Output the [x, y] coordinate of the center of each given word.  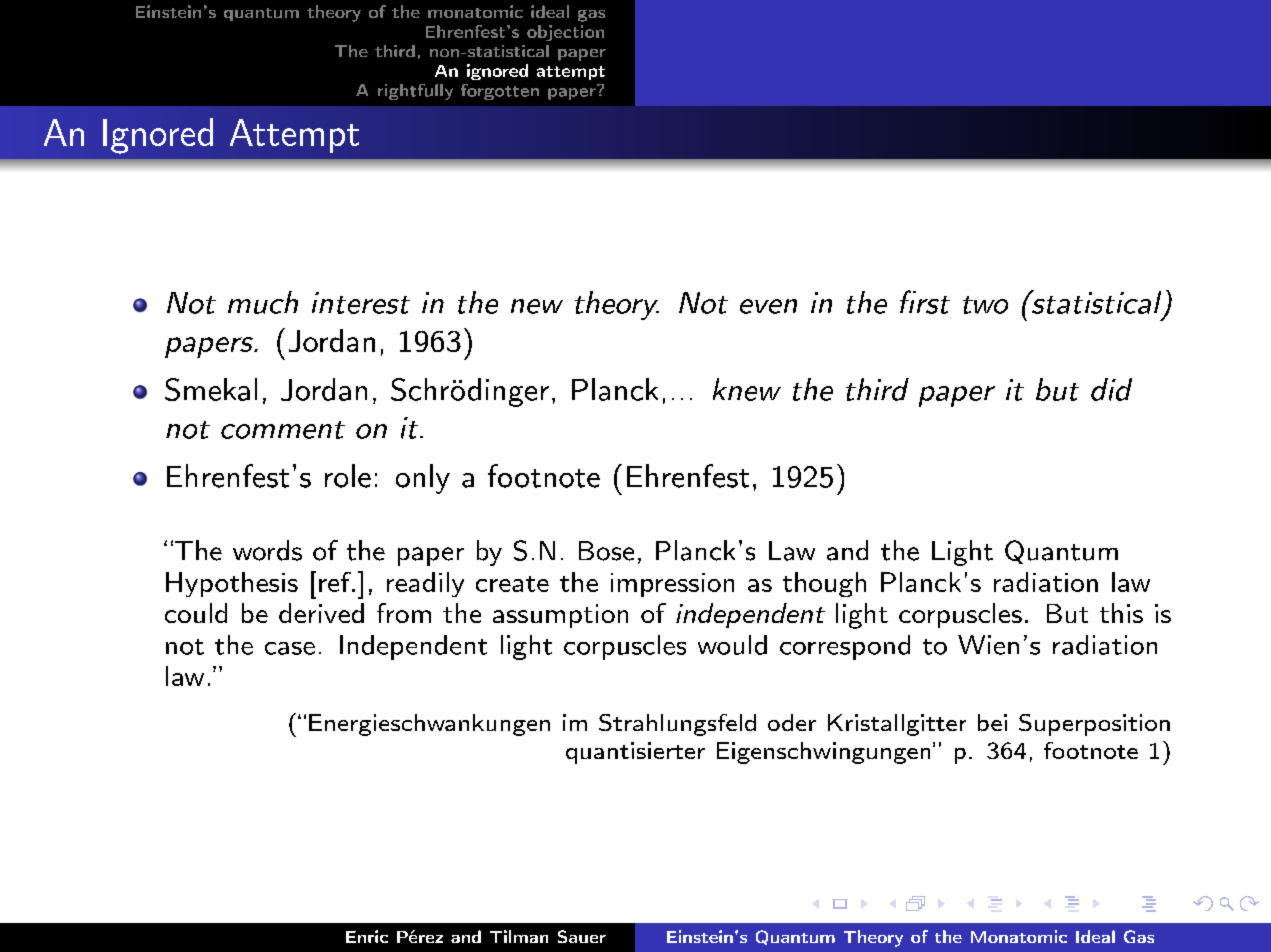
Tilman [519, 936]
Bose [606, 551]
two [985, 305]
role [348, 476]
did [1111, 389]
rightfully [415, 92]
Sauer [582, 936]
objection [565, 33]
